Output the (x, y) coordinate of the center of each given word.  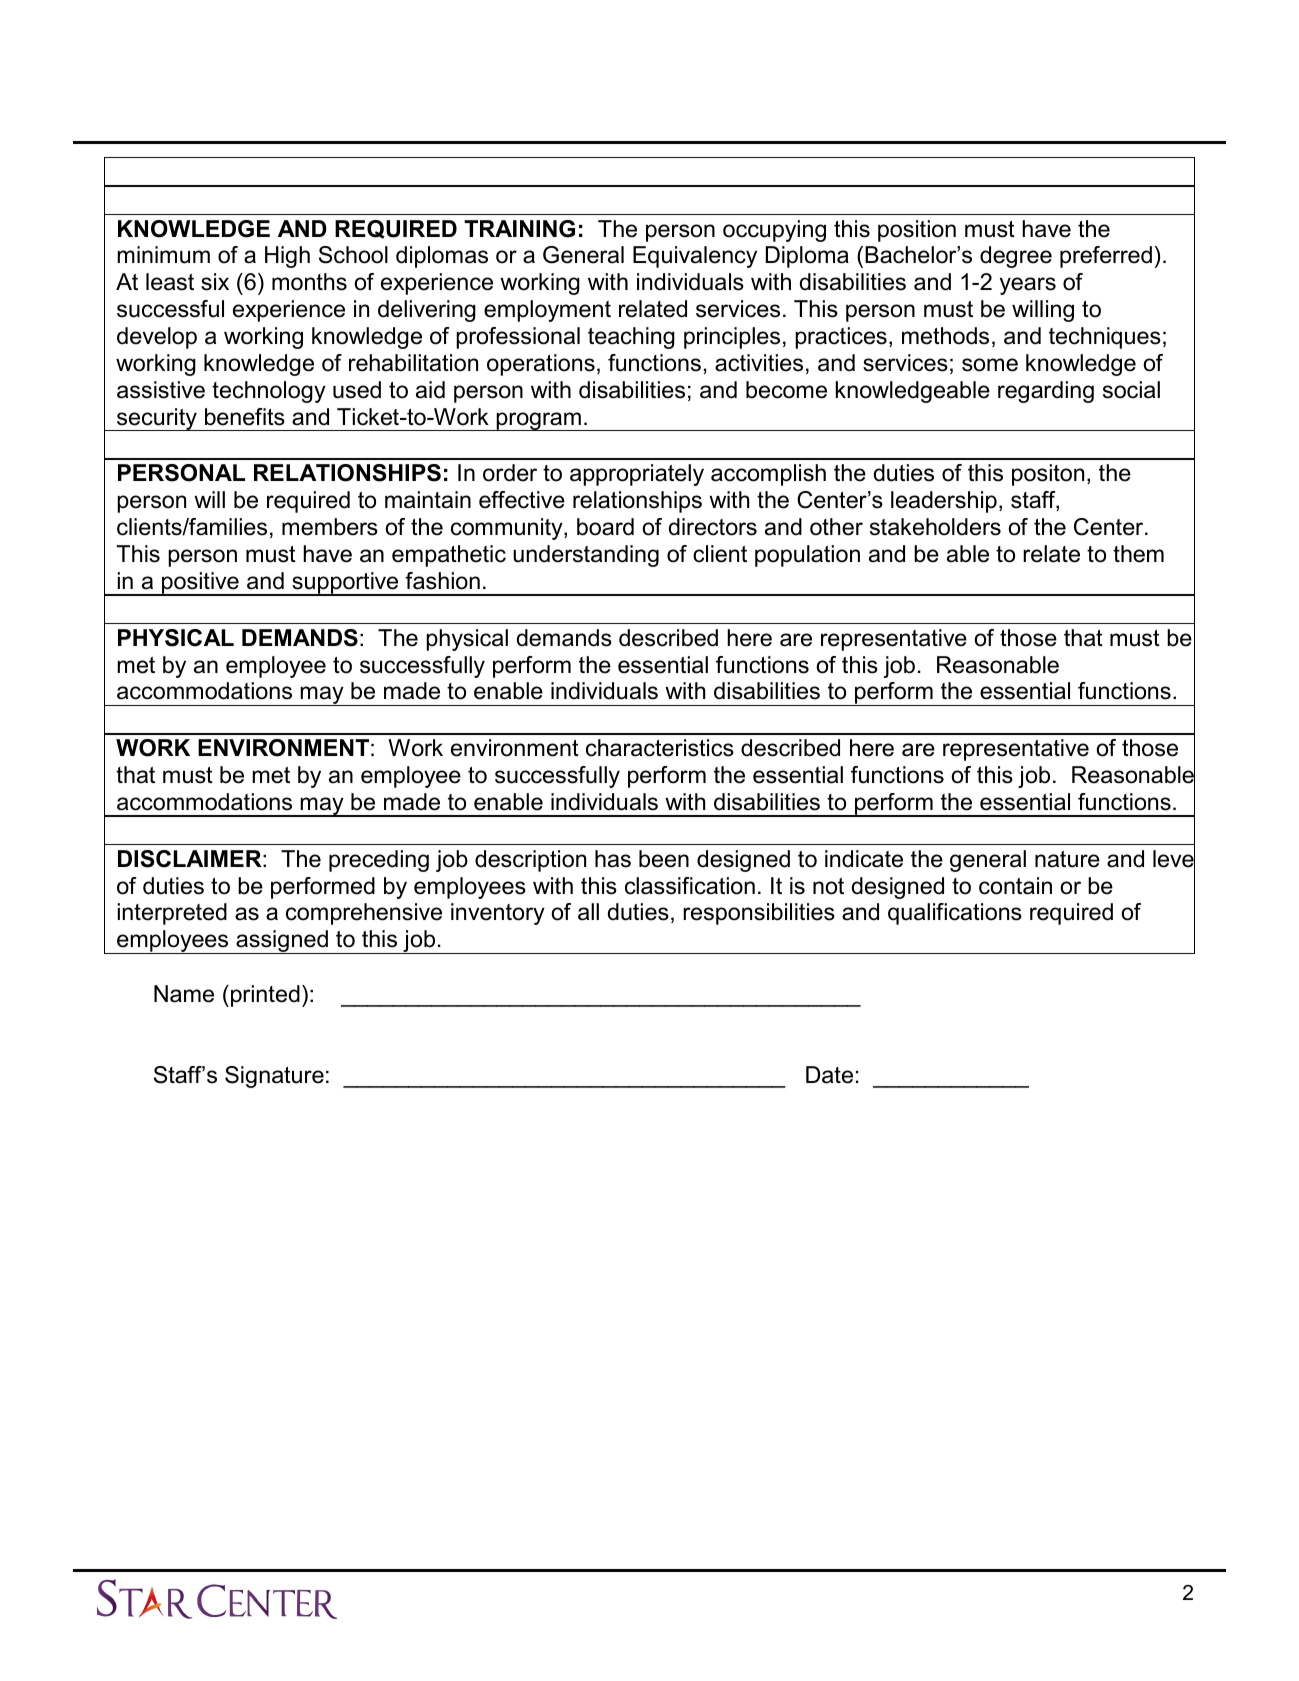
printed (265, 996)
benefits (245, 417)
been (664, 859)
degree (1016, 257)
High (287, 257)
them (1138, 554)
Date (829, 1075)
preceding (379, 861)
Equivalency (695, 257)
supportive (345, 584)
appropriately (637, 475)
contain (1015, 886)
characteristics (660, 748)
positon (1048, 475)
